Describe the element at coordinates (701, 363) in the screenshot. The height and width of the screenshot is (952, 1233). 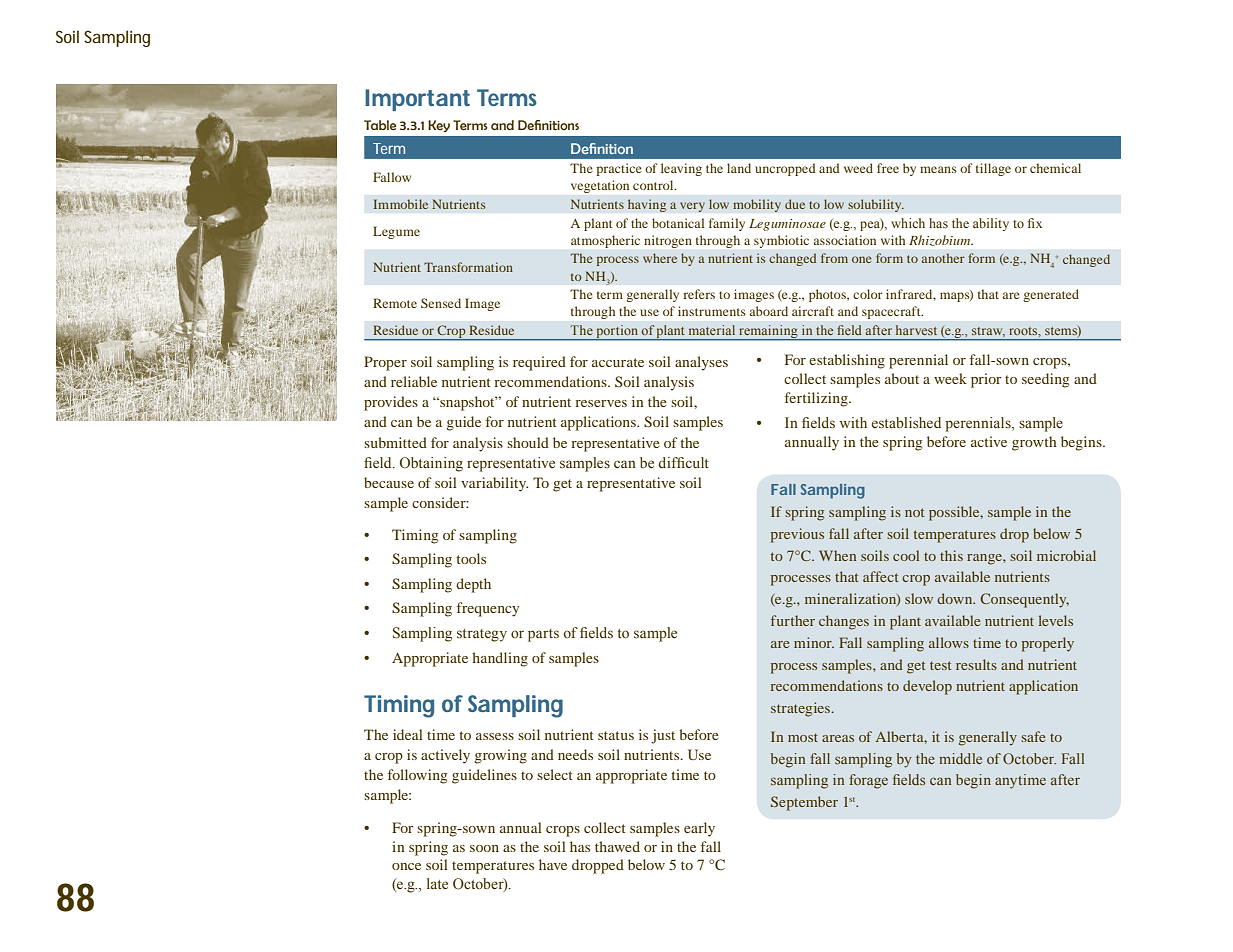
I see `analyses` at that location.
